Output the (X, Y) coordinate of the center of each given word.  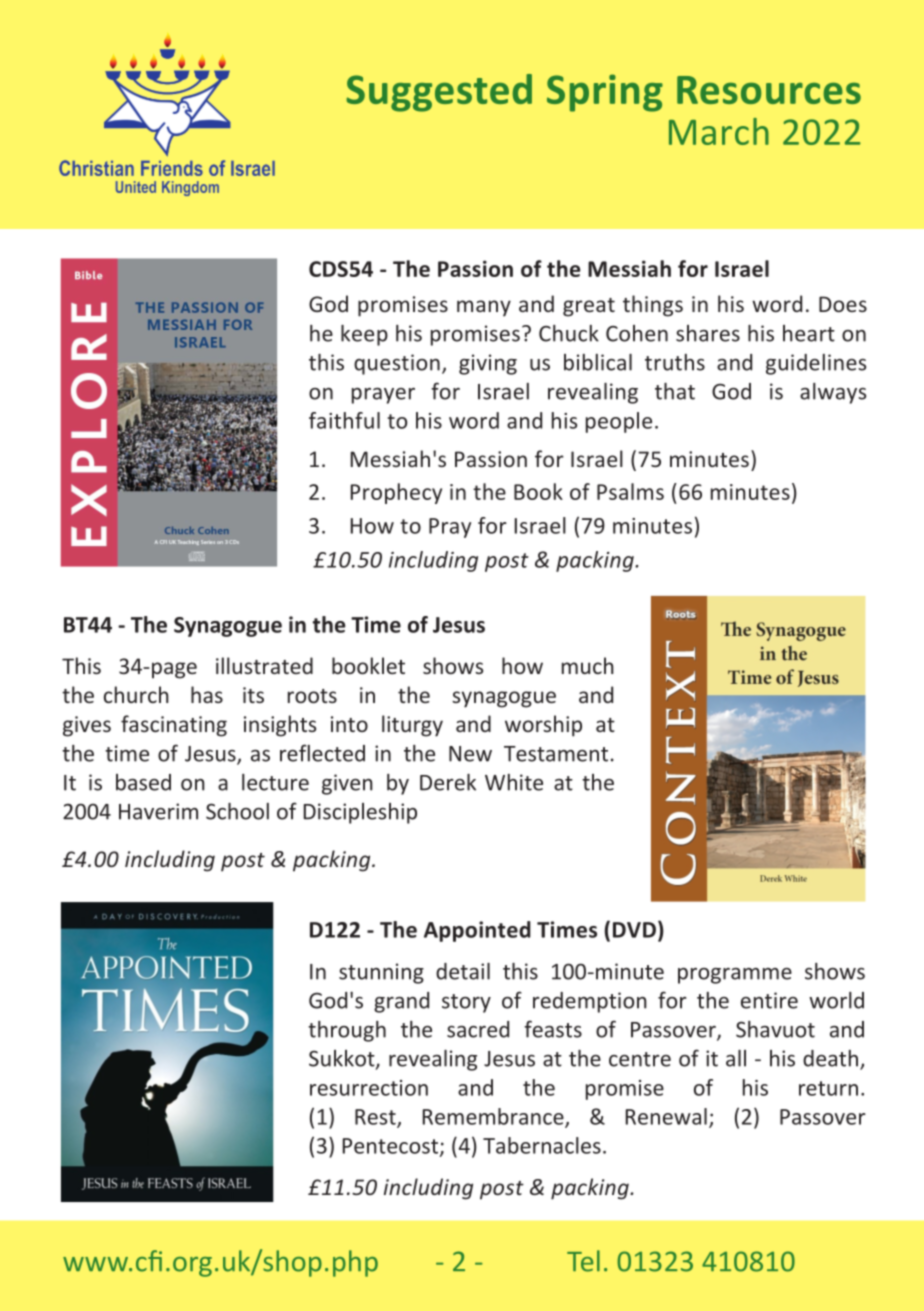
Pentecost (391, 1147)
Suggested (439, 93)
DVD (634, 930)
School (237, 811)
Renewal (666, 1116)
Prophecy (396, 493)
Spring (605, 93)
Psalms (630, 491)
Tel (583, 1261)
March (719, 131)
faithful (344, 420)
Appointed (477, 931)
